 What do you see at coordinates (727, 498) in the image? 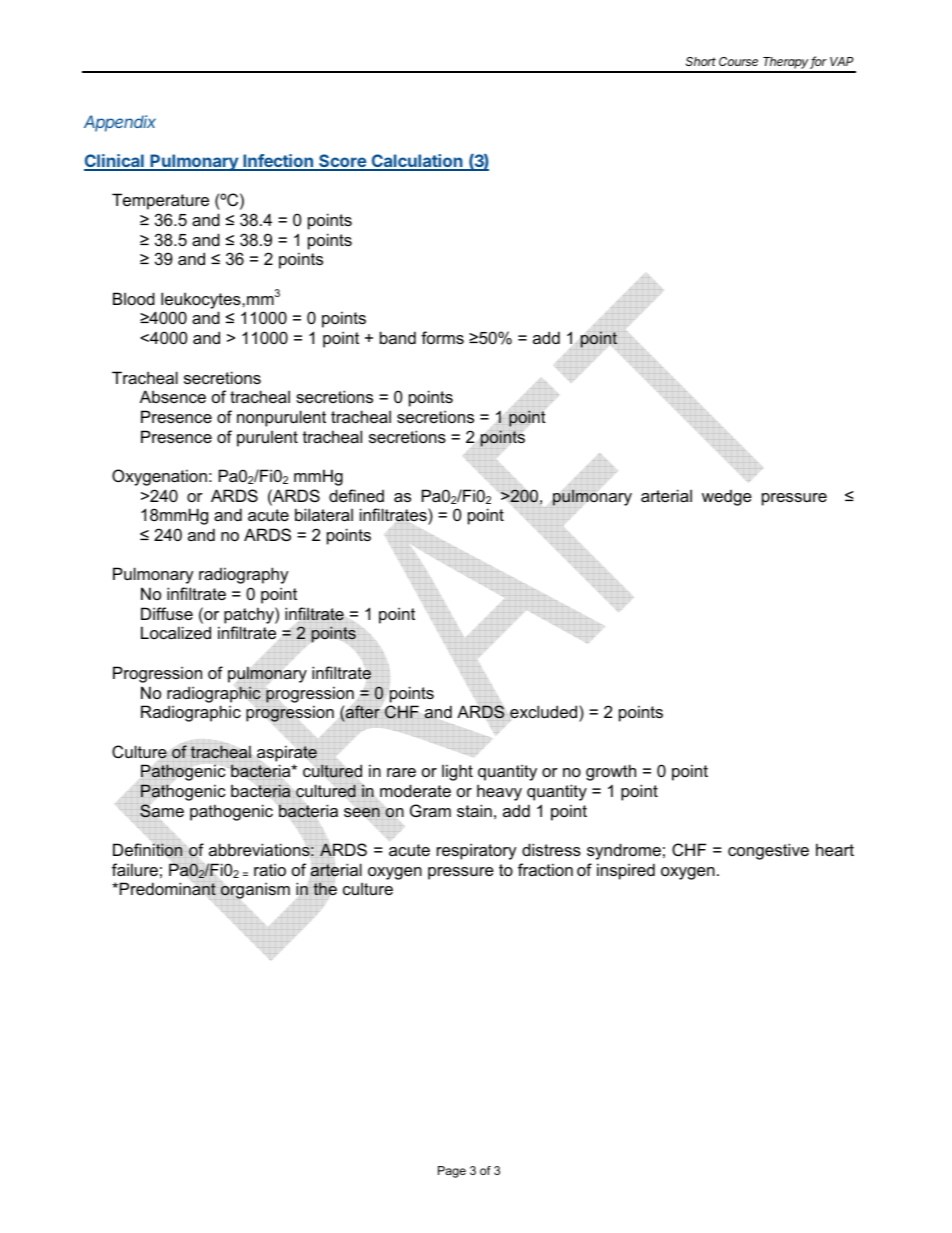
I see `wedge` at bounding box center [727, 498].
